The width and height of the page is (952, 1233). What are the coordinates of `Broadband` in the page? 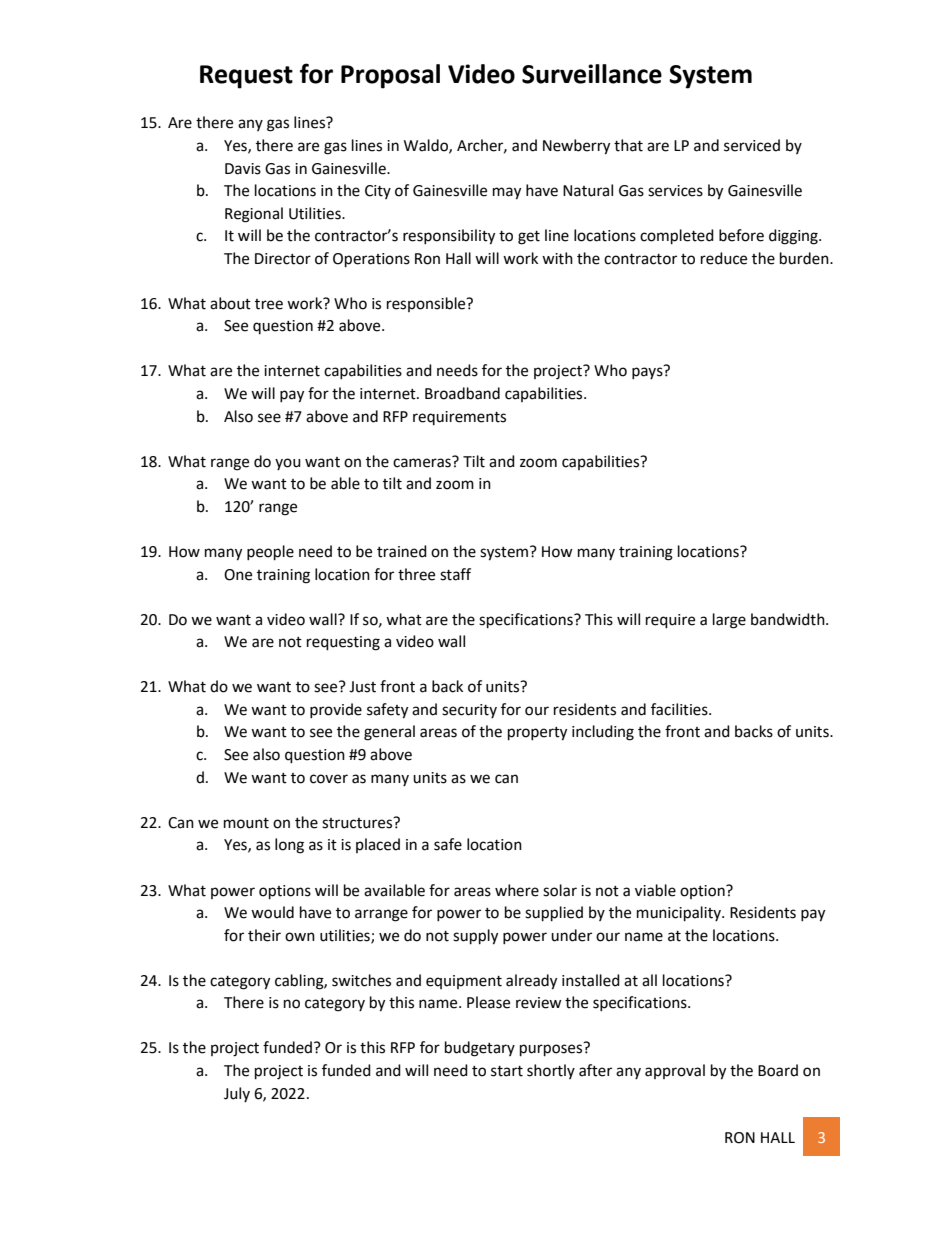 It's located at (462, 393).
